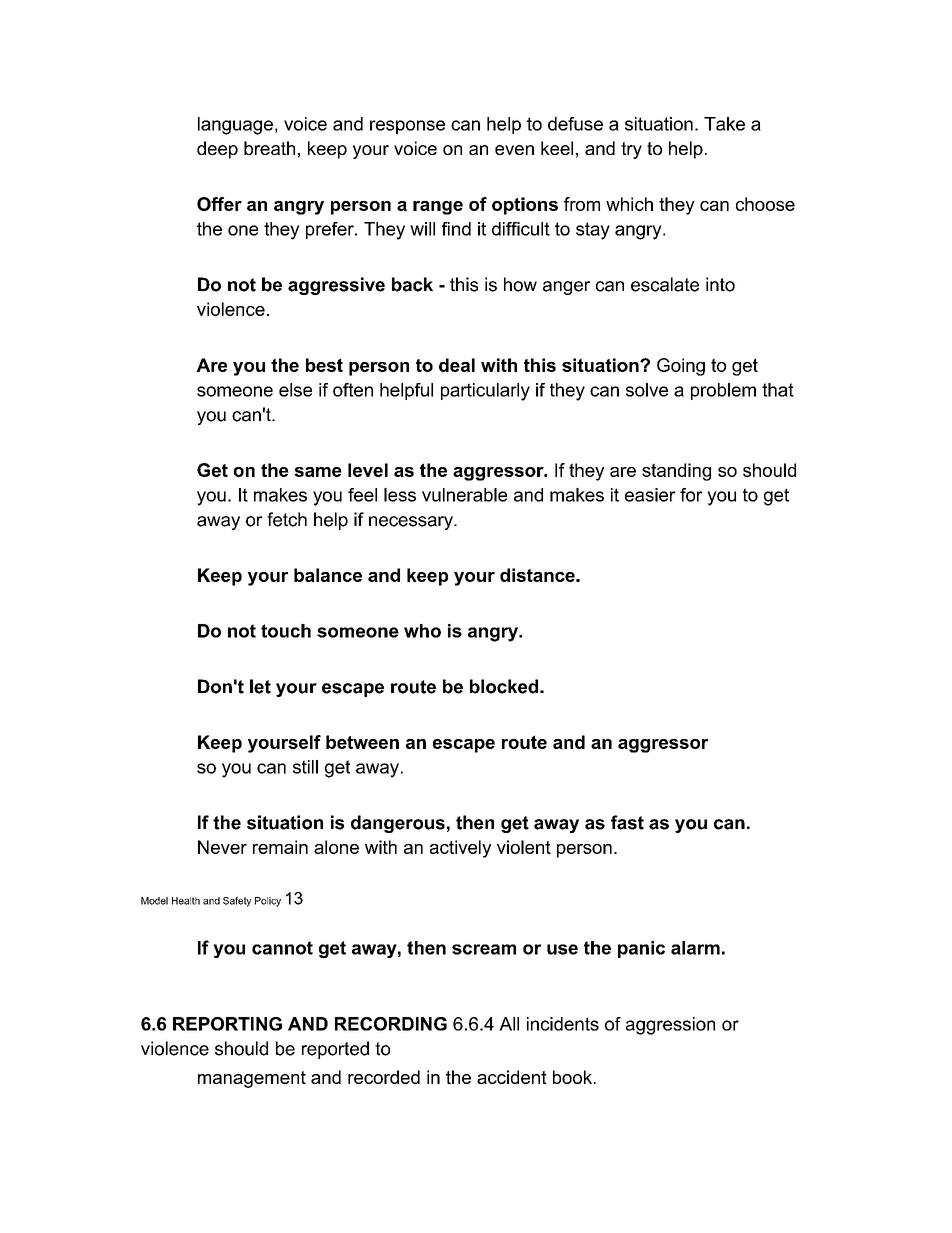 The height and width of the screenshot is (1233, 952). Describe the element at coordinates (227, 1024) in the screenshot. I see `REPORTING` at that location.
